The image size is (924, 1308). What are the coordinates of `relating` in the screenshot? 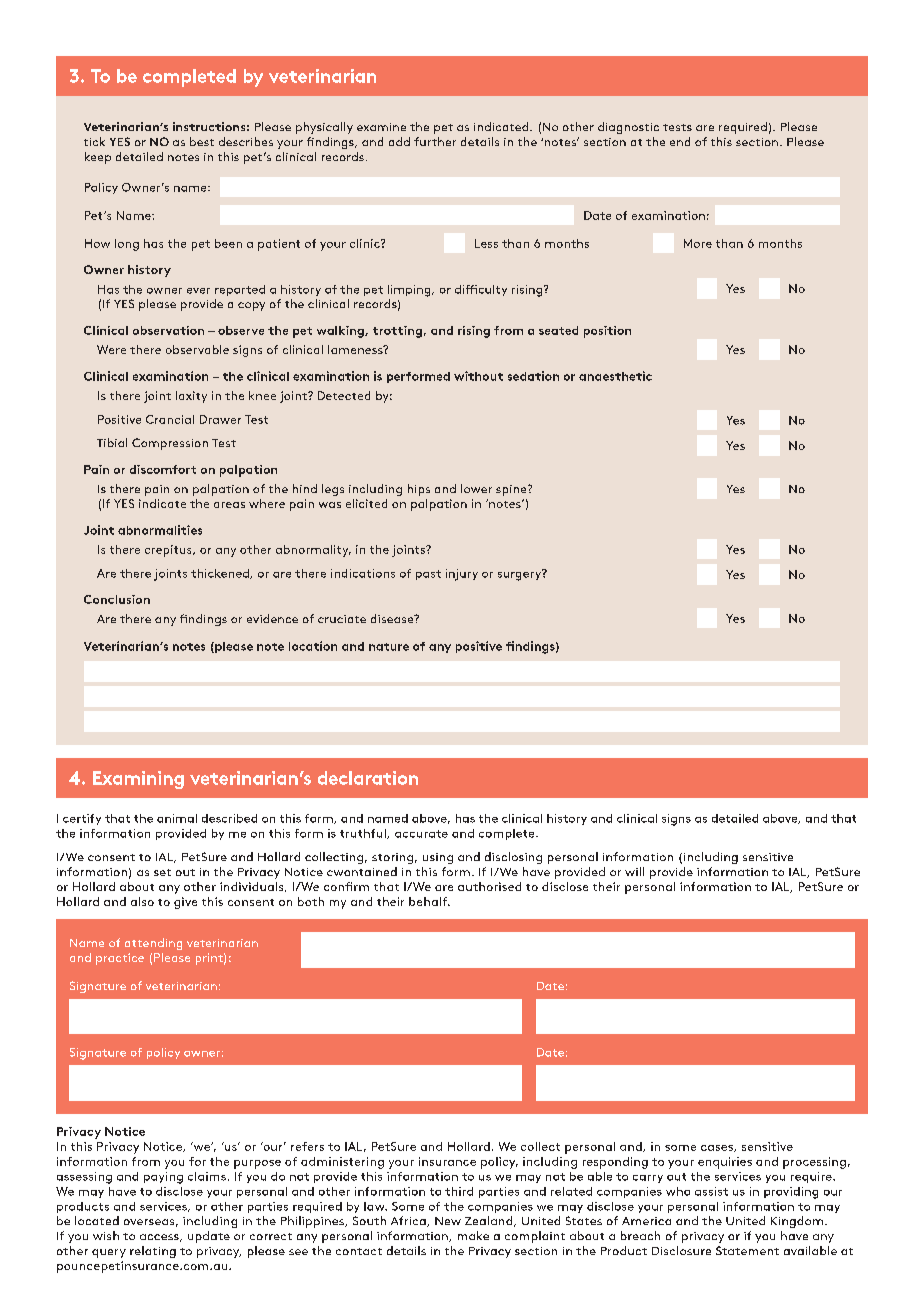 It's located at (153, 1252).
